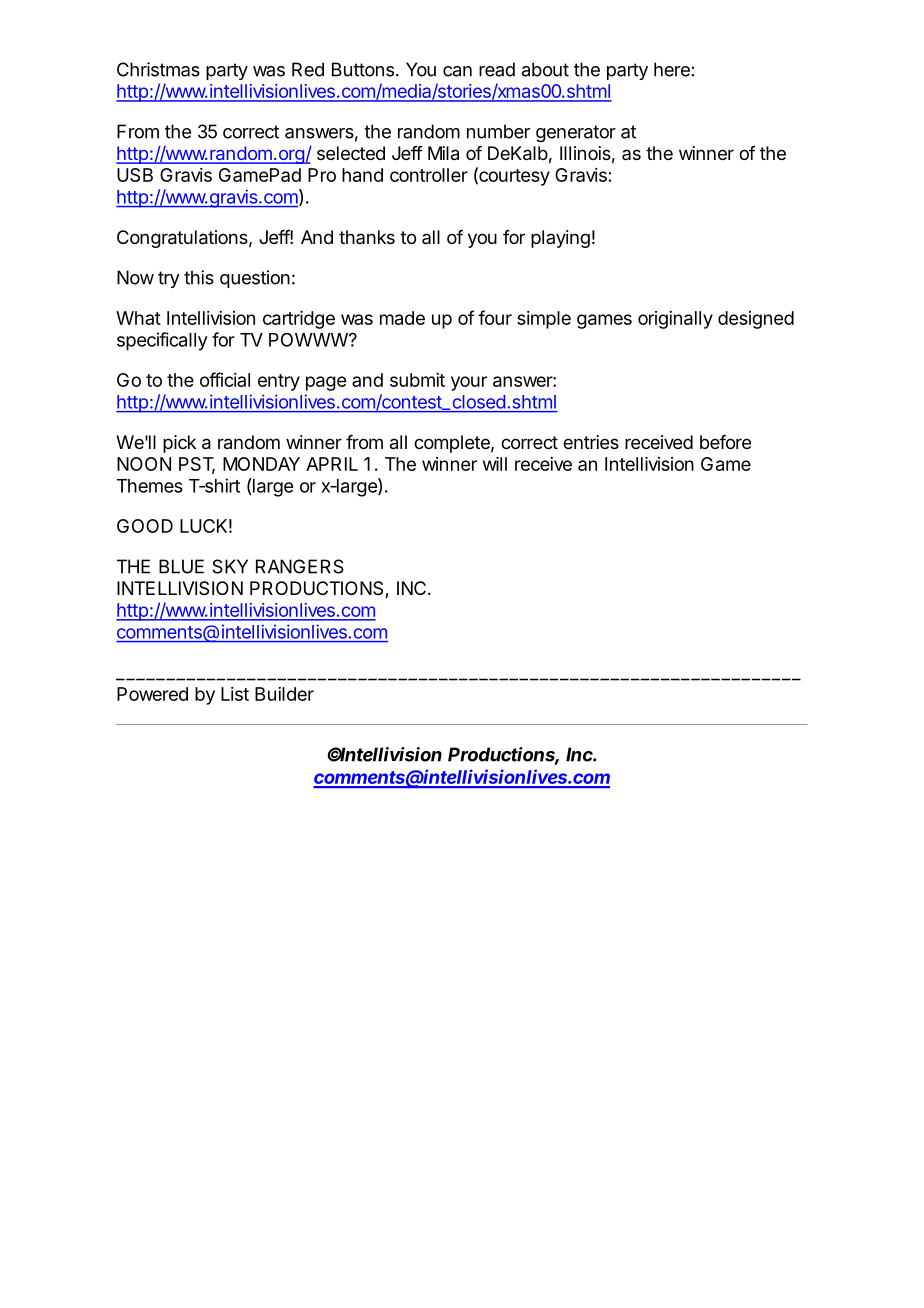 The image size is (924, 1308). Describe the element at coordinates (300, 566) in the document. I see `RANGERS` at that location.
